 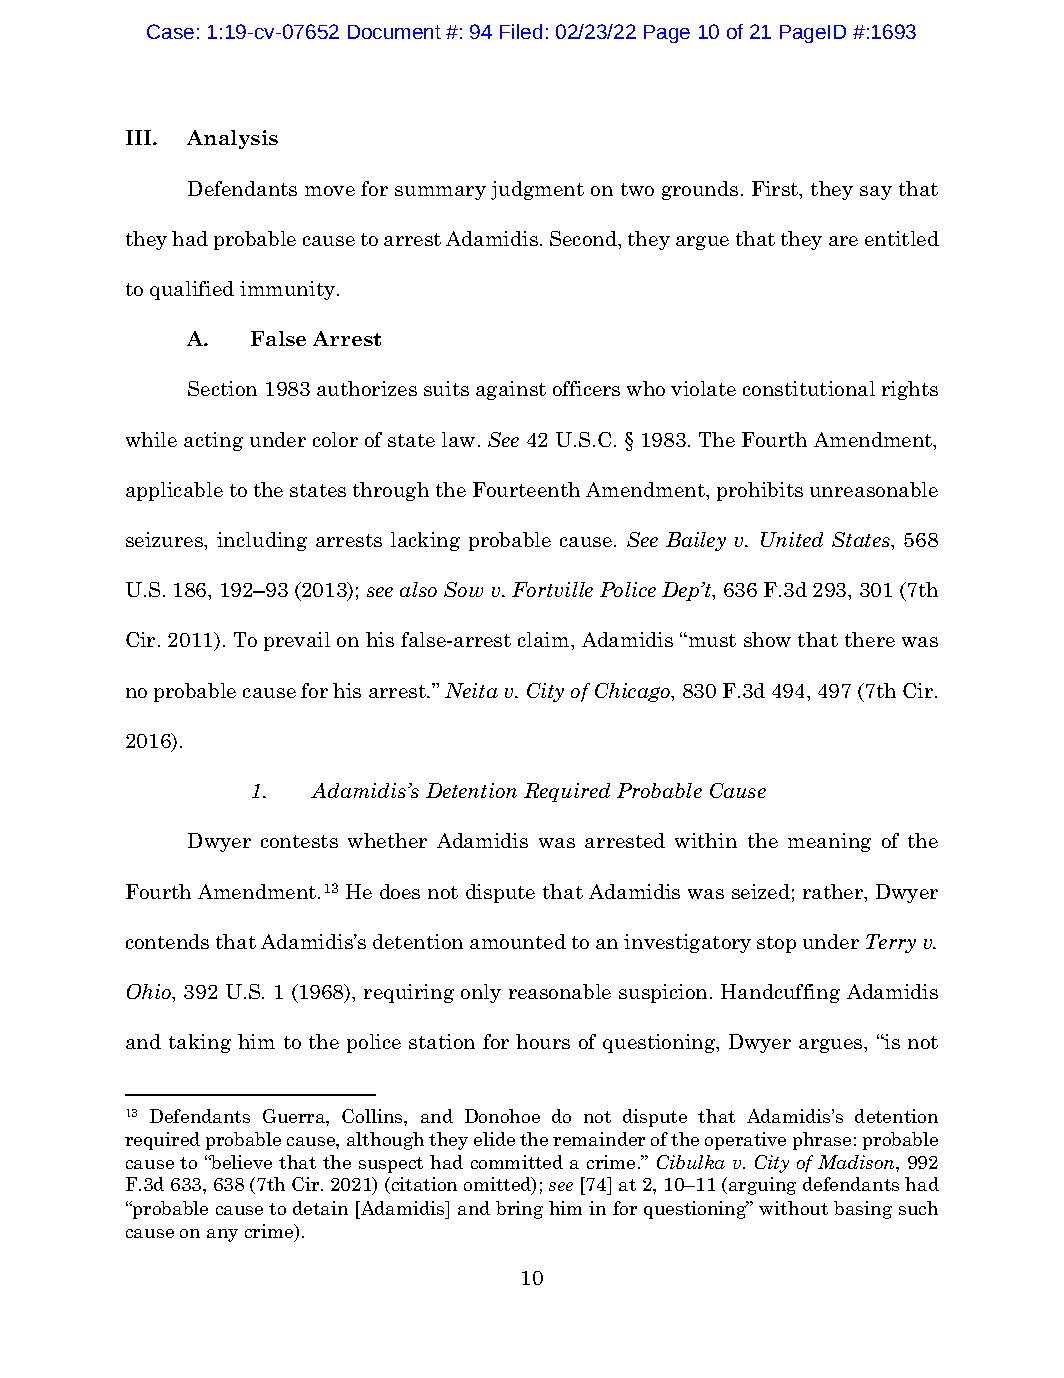 What do you see at coordinates (192, 290) in the screenshot?
I see `qualified` at bounding box center [192, 290].
